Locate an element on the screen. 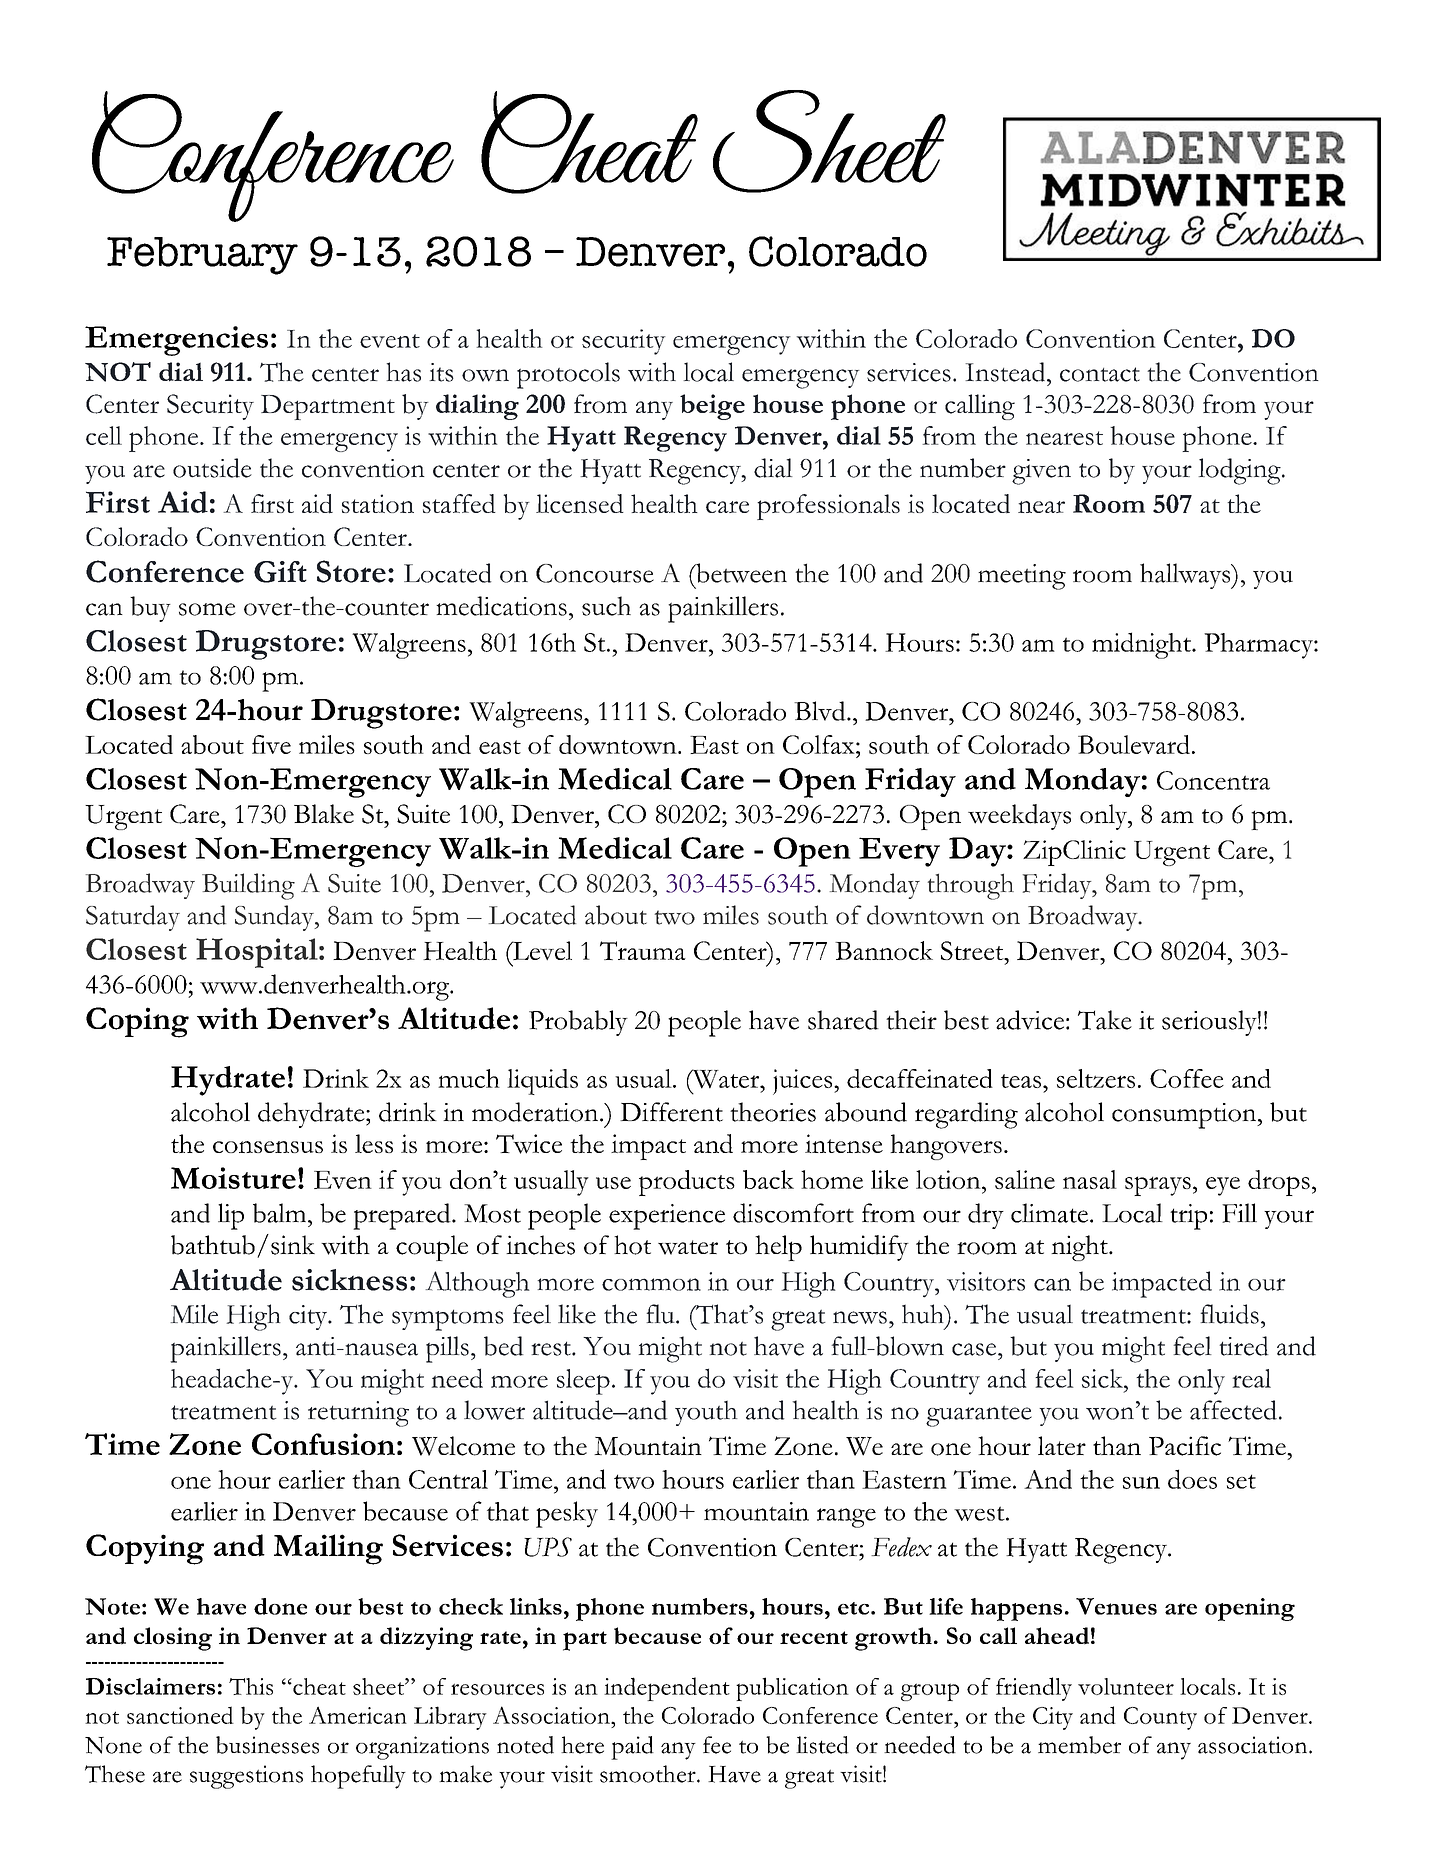 The width and height of the screenshot is (1448, 1874). beige is located at coordinates (712, 407).
